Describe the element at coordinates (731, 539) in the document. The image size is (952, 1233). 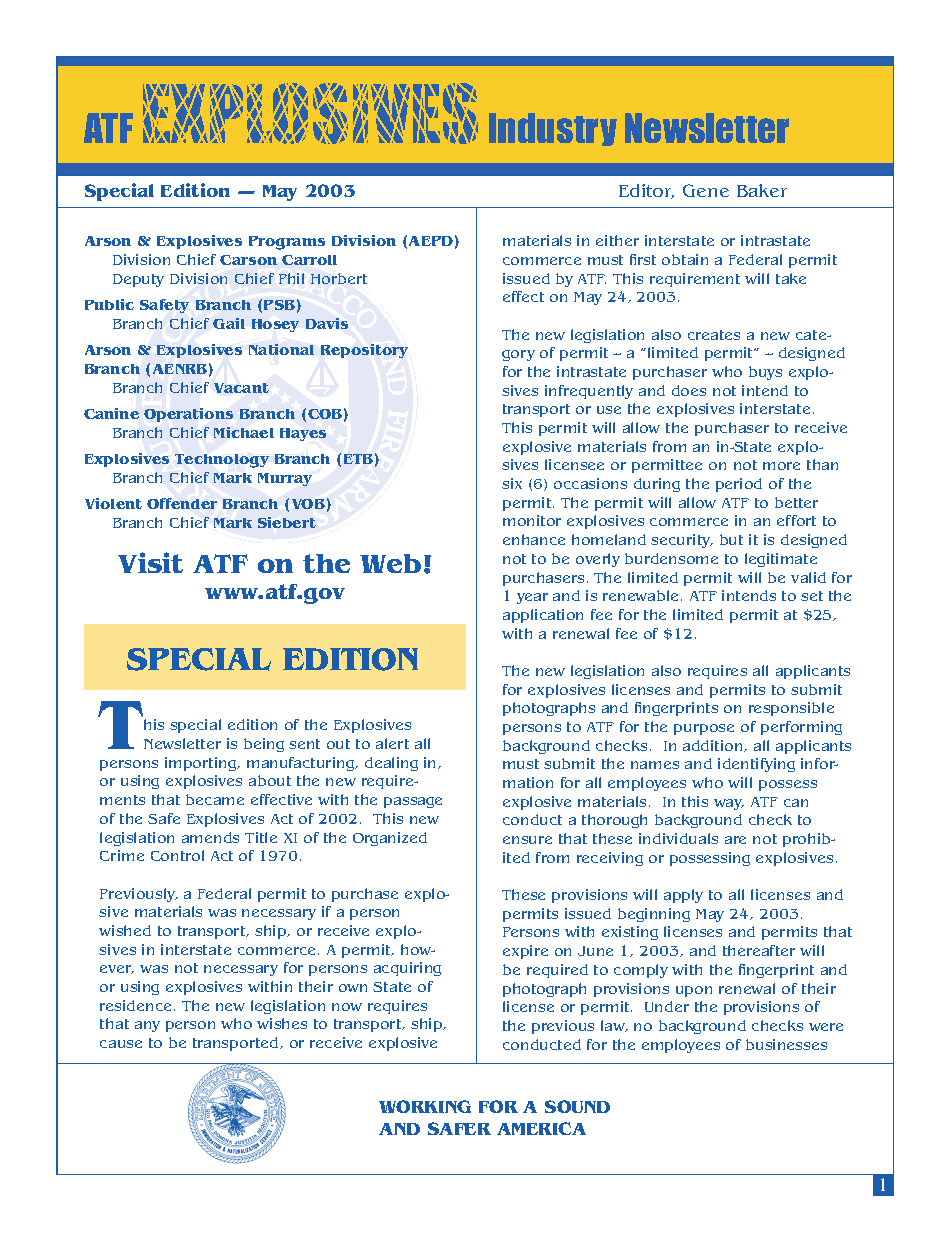
I see `but` at that location.
